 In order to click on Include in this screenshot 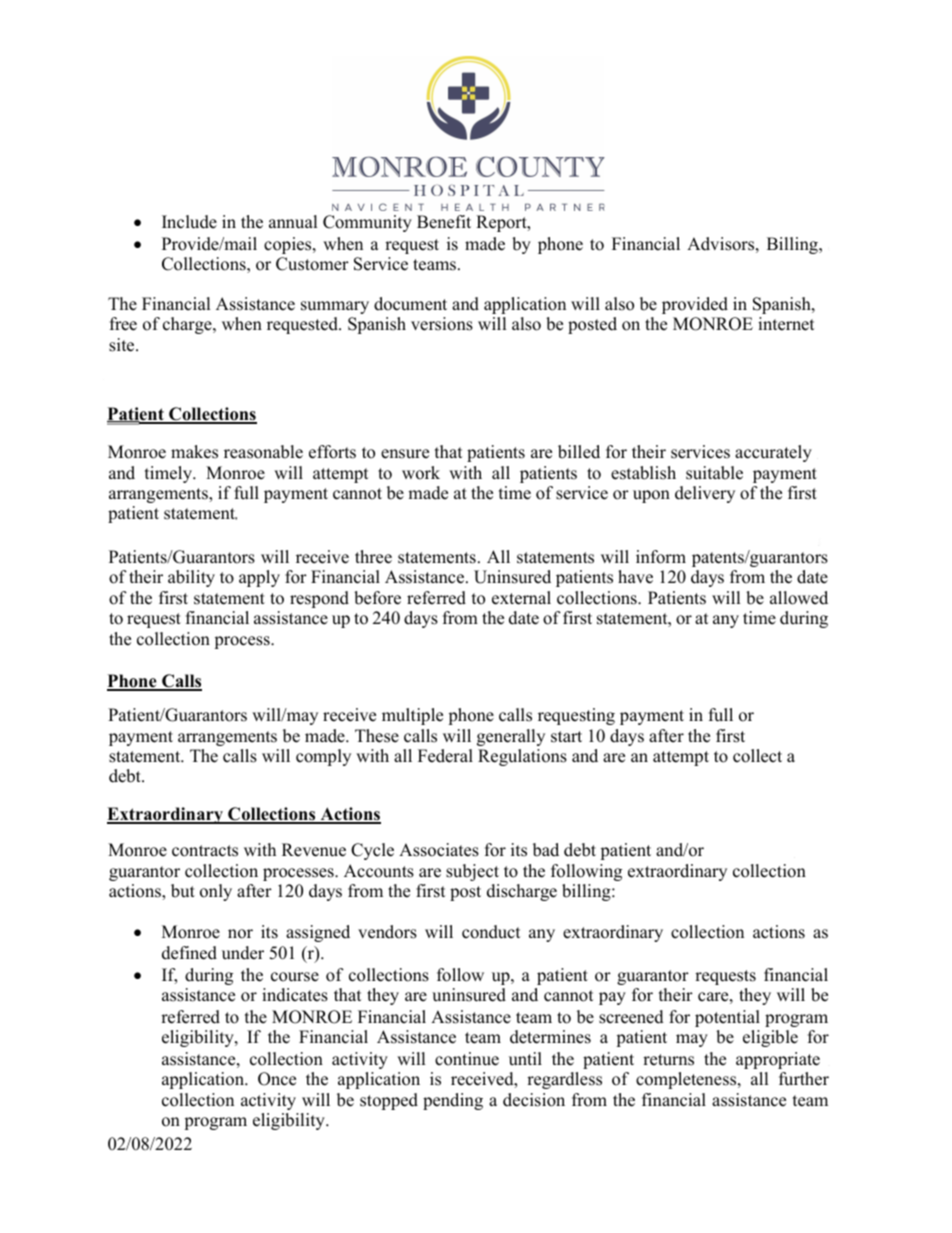, I will do `click(189, 222)`.
